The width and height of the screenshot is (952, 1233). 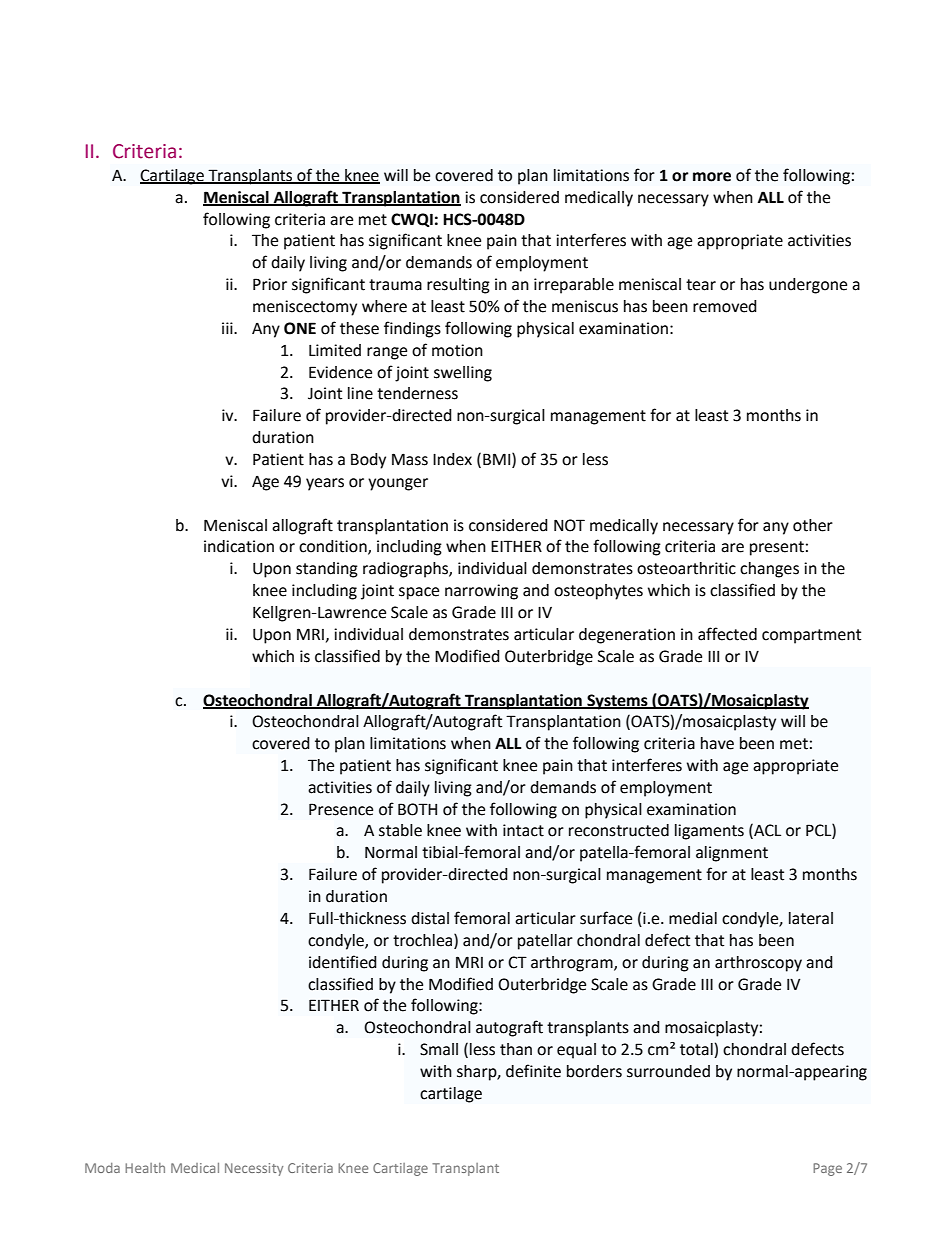 What do you see at coordinates (239, 546) in the screenshot?
I see `indication` at bounding box center [239, 546].
